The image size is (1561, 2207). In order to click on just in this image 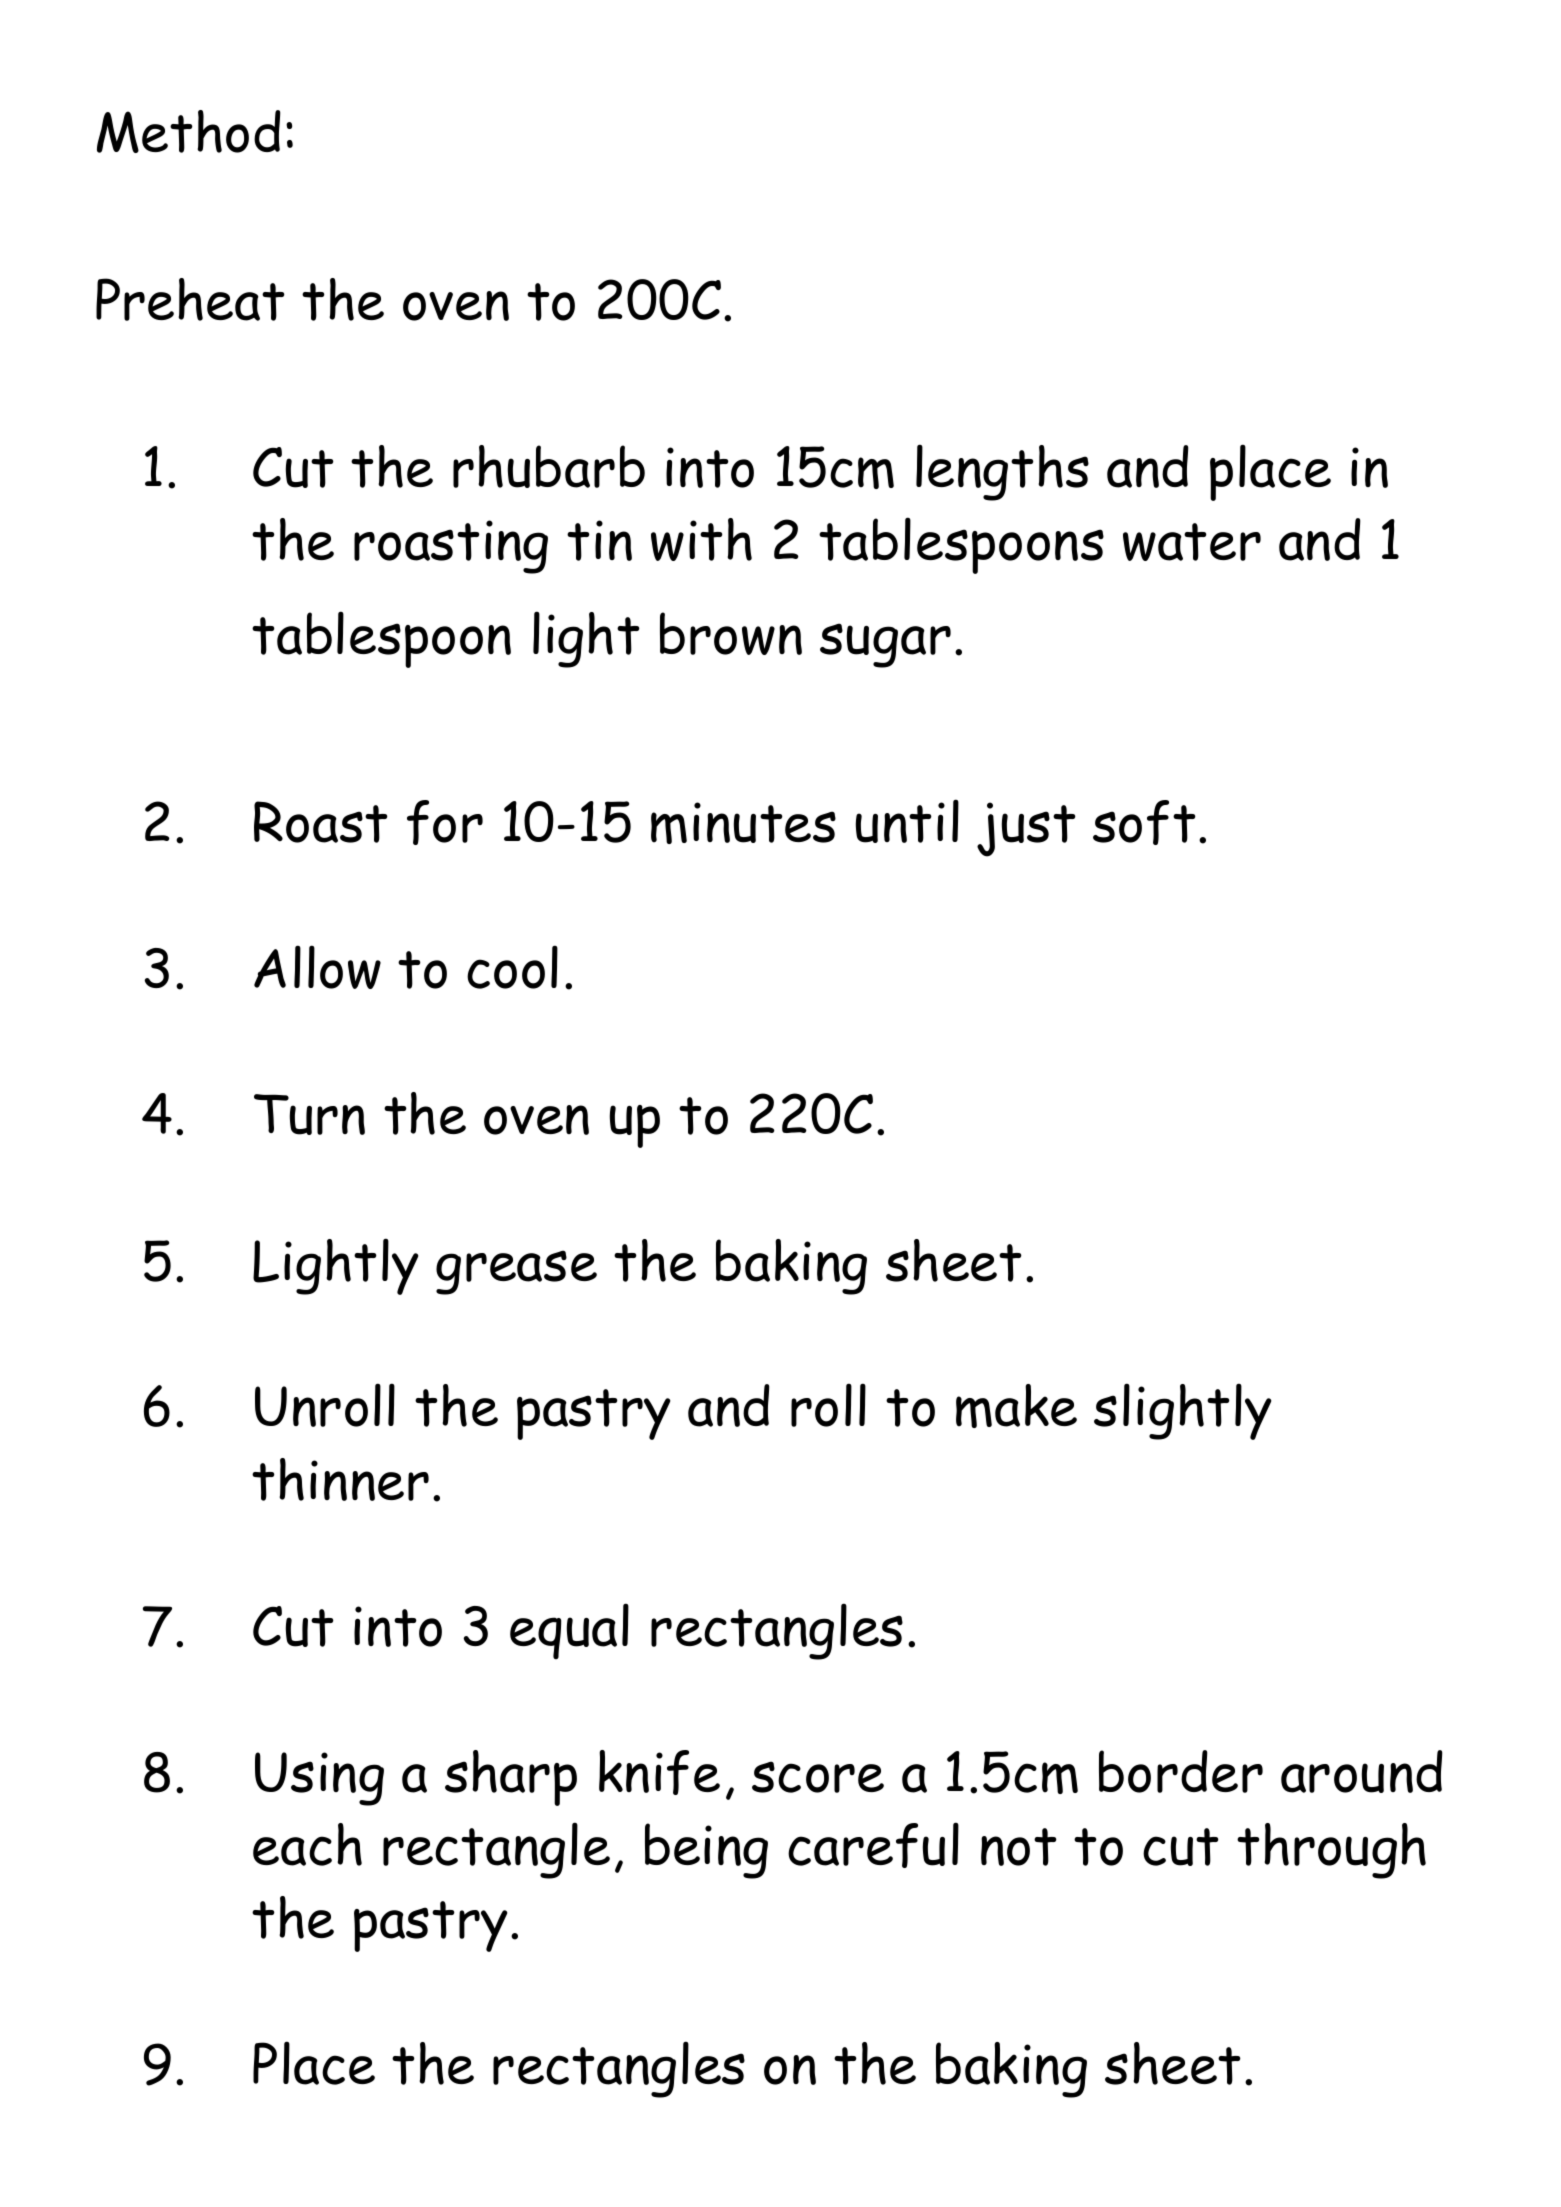, I will do `click(1026, 829)`.
